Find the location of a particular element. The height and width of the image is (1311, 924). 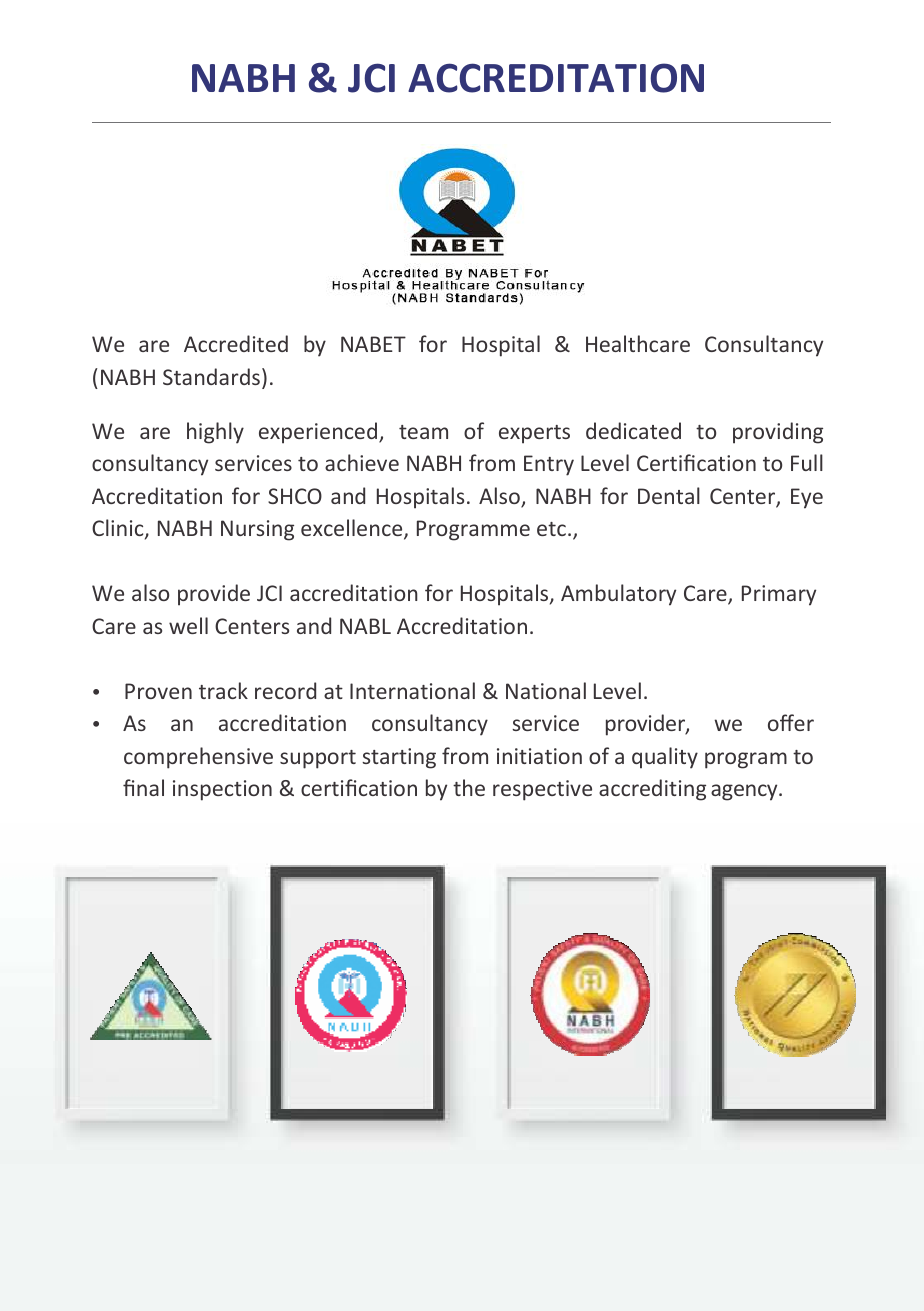

well is located at coordinates (188, 625).
